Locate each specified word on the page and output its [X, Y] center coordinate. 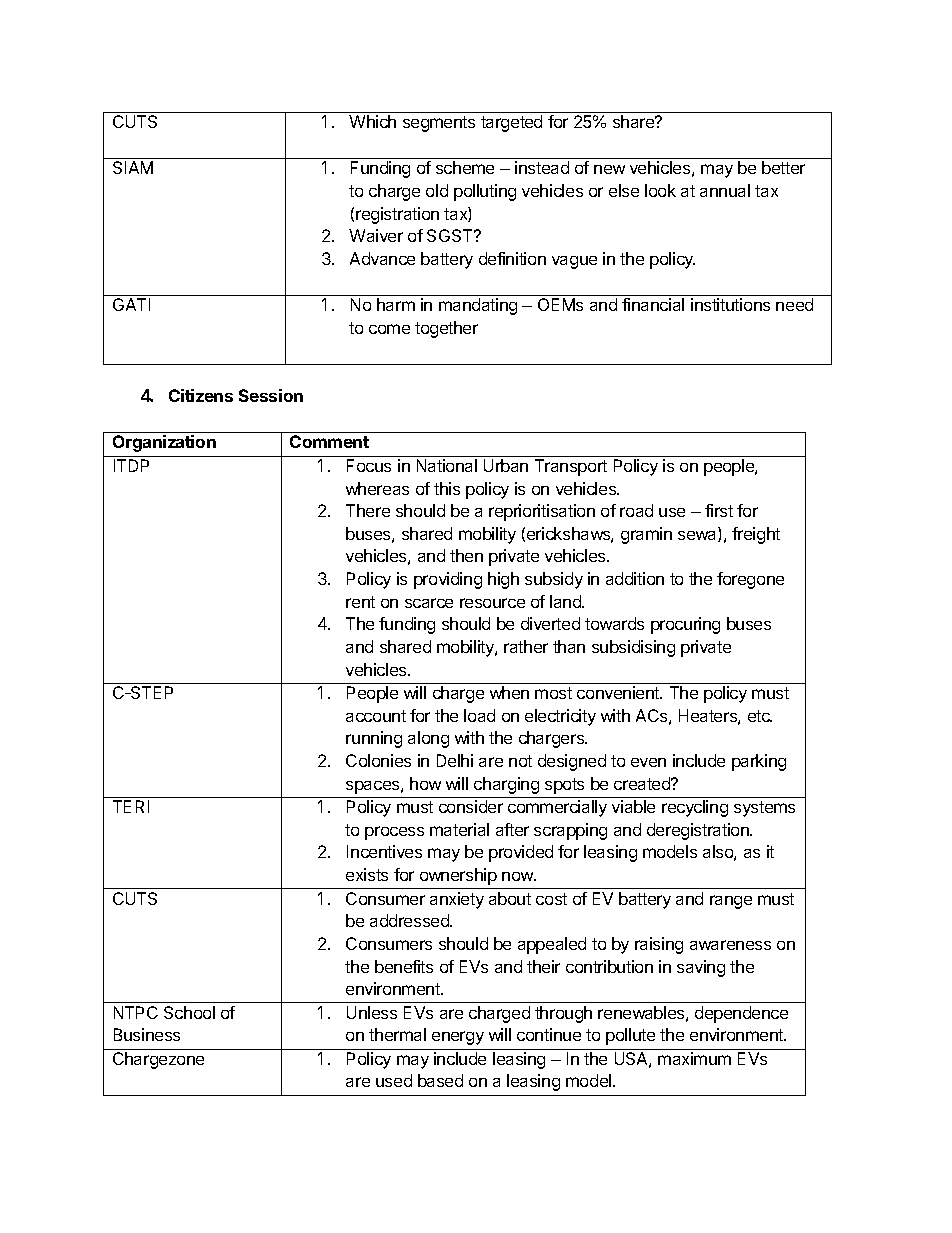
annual [725, 190]
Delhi [455, 760]
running [374, 739]
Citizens [201, 395]
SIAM [133, 167]
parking [759, 762]
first [719, 510]
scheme [465, 167]
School [189, 1012]
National [447, 465]
